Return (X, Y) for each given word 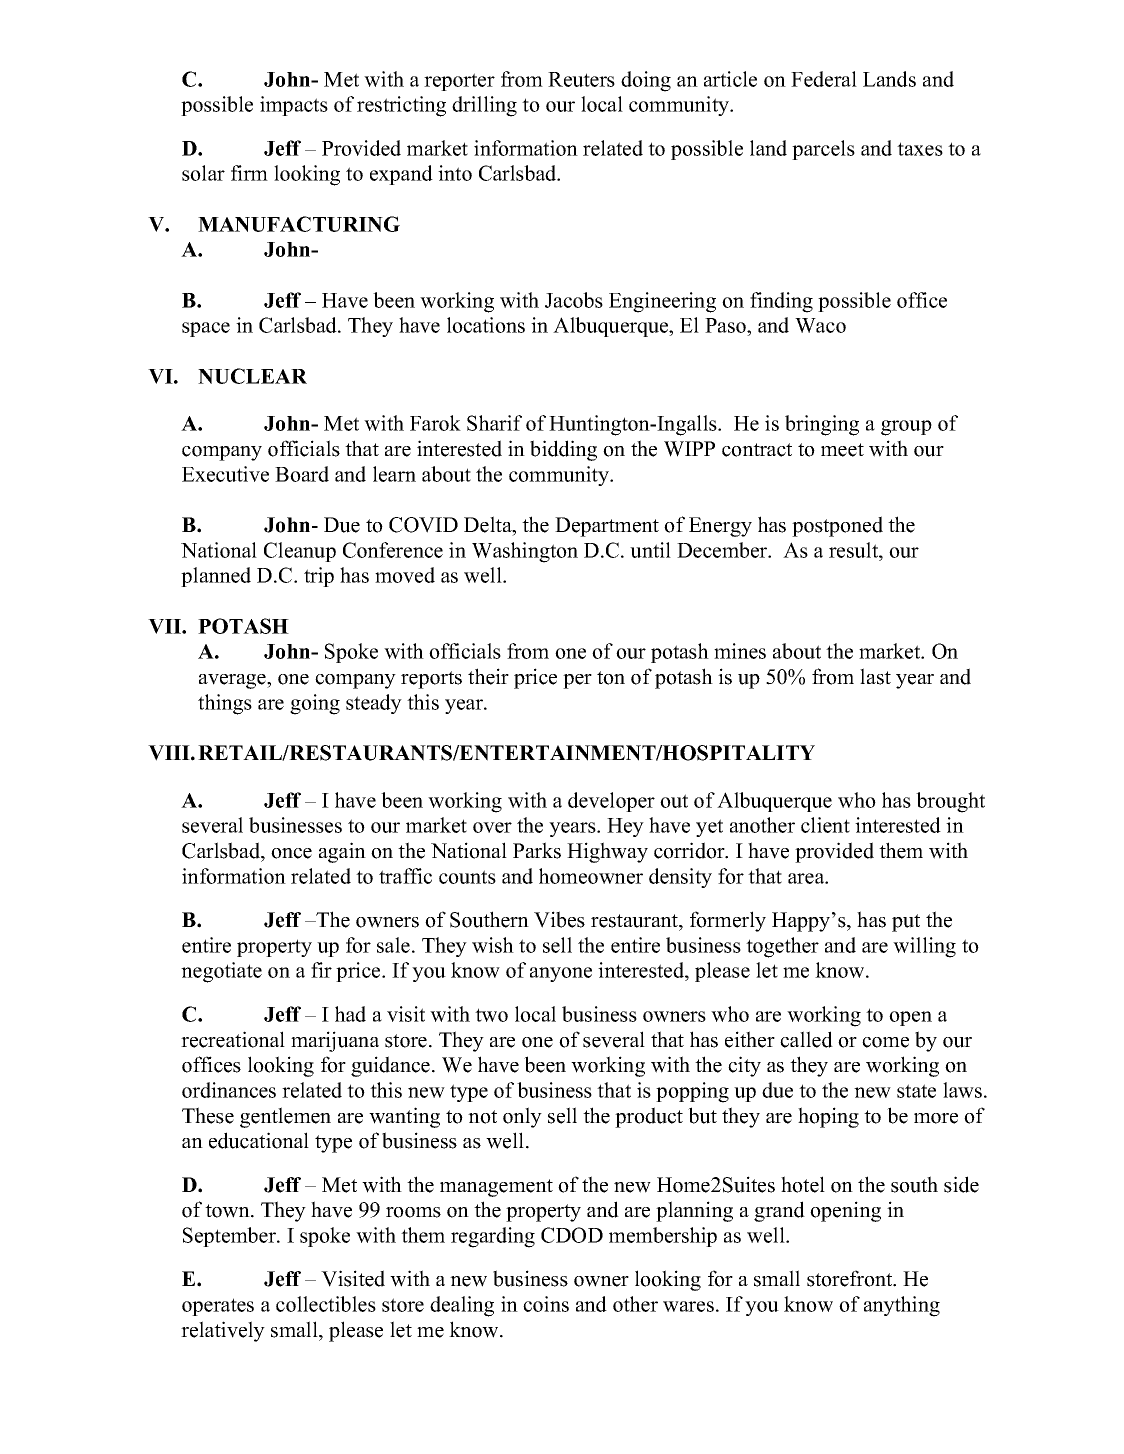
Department (607, 527)
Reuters (581, 79)
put (906, 923)
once (291, 853)
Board (302, 474)
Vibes (559, 919)
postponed (837, 526)
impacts (294, 106)
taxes (920, 149)
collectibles (326, 1304)
